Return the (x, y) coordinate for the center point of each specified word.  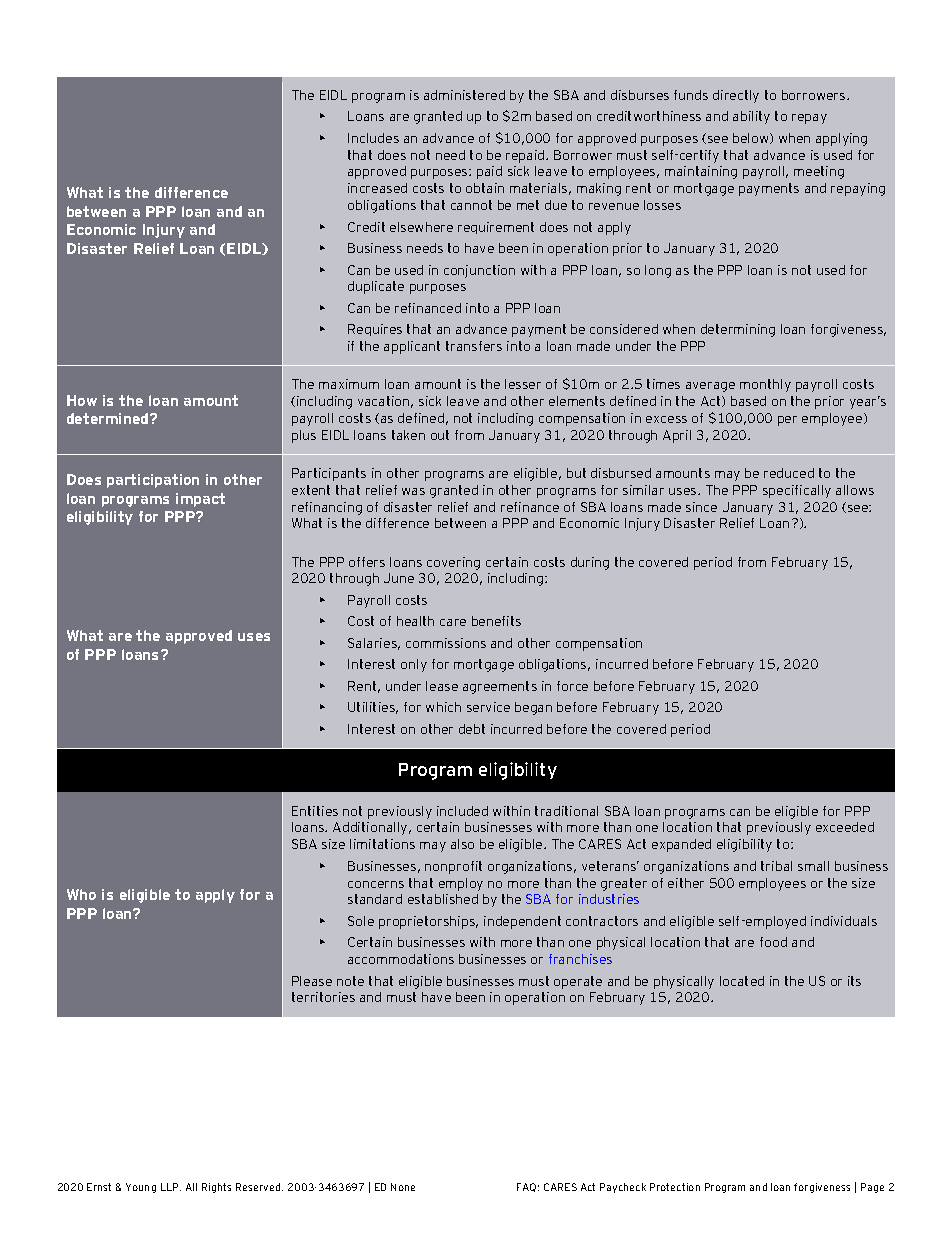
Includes (373, 138)
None (403, 1187)
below (752, 138)
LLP (171, 1187)
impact (200, 500)
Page (872, 1188)
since (701, 507)
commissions (446, 643)
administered (464, 95)
